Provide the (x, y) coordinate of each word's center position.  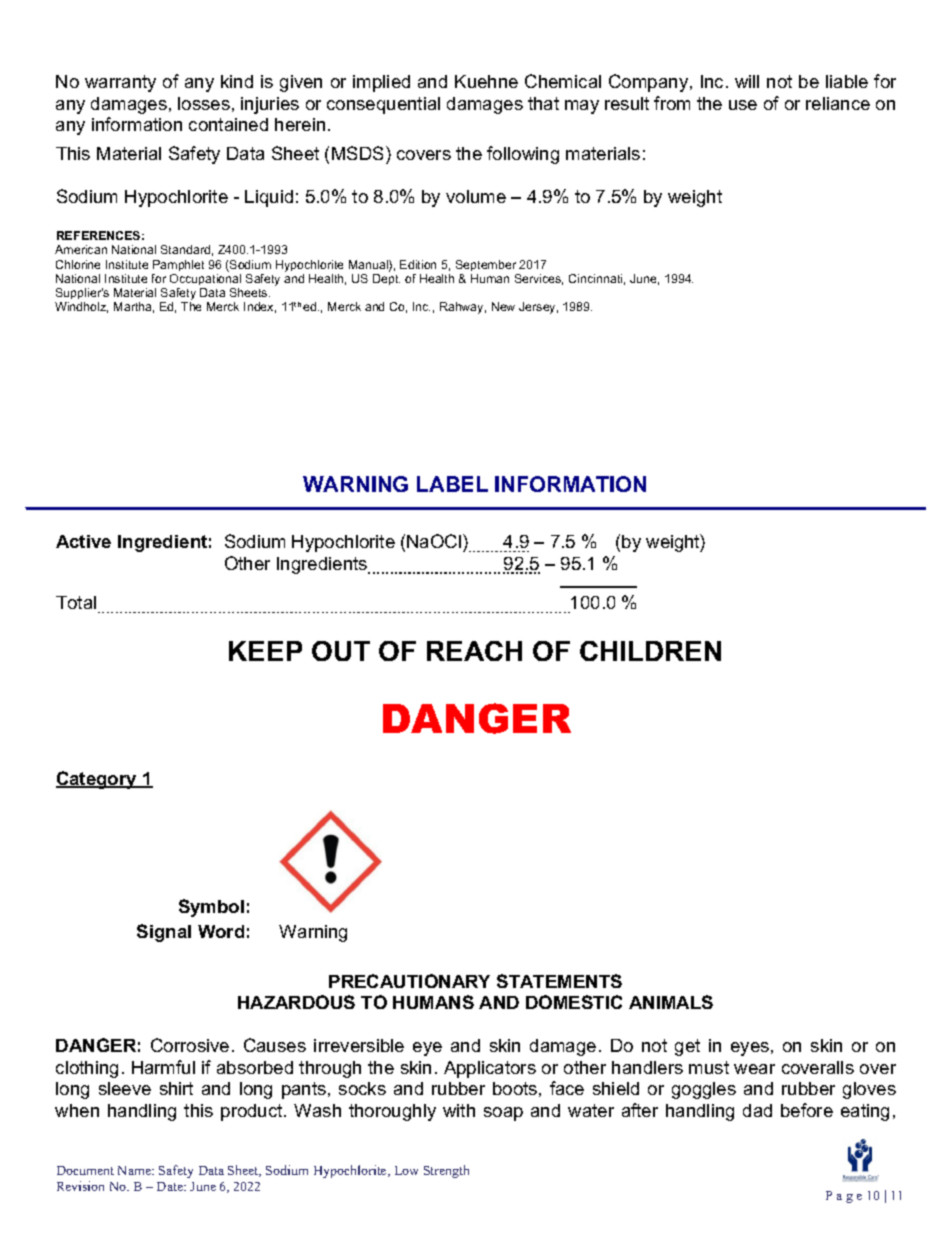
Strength (446, 1171)
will (747, 81)
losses (204, 103)
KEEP (265, 651)
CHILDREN (650, 651)
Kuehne (486, 81)
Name (135, 1170)
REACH (474, 651)
